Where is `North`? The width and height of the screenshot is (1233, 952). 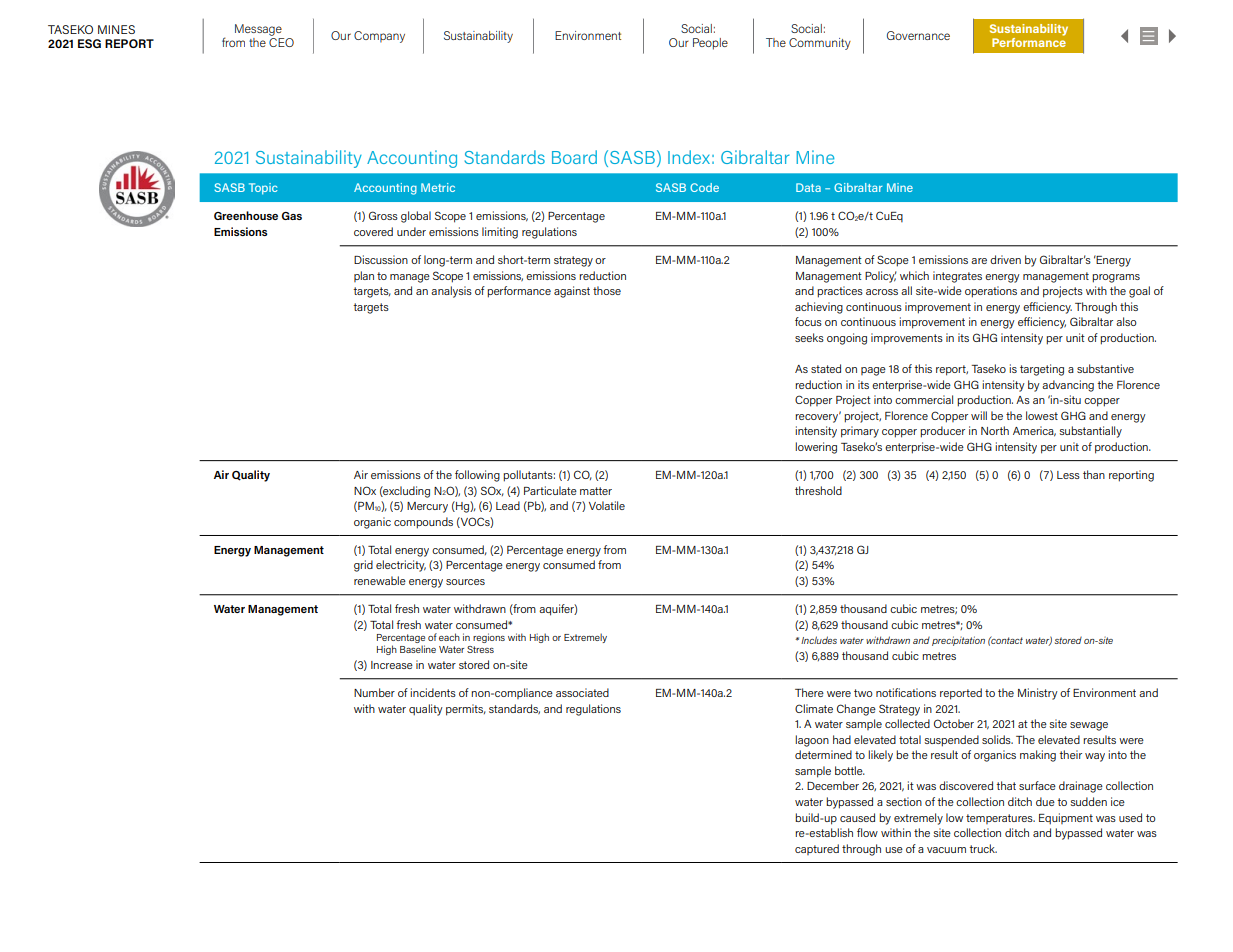 North is located at coordinates (995, 430).
